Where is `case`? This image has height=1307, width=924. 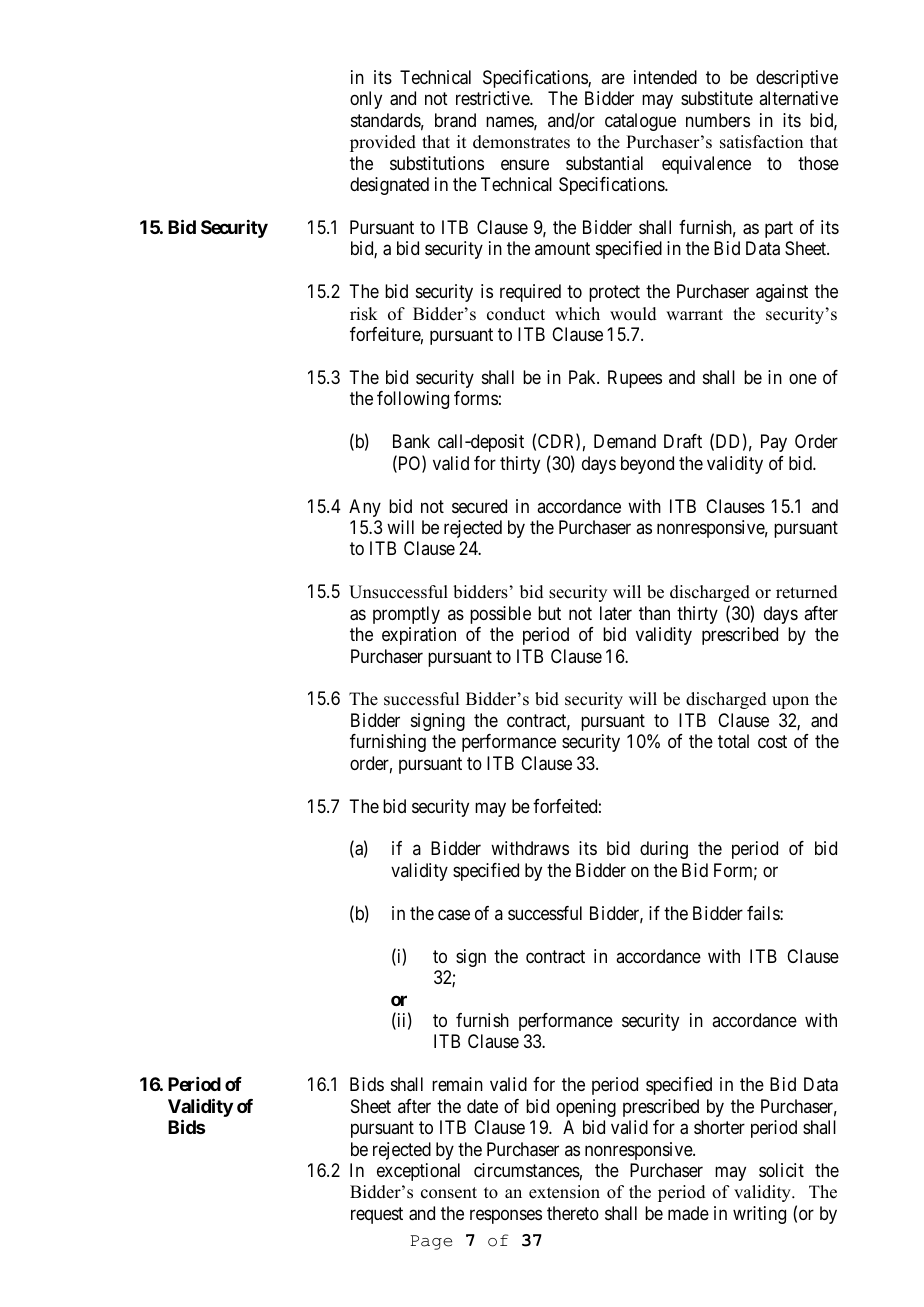
case is located at coordinates (454, 915).
